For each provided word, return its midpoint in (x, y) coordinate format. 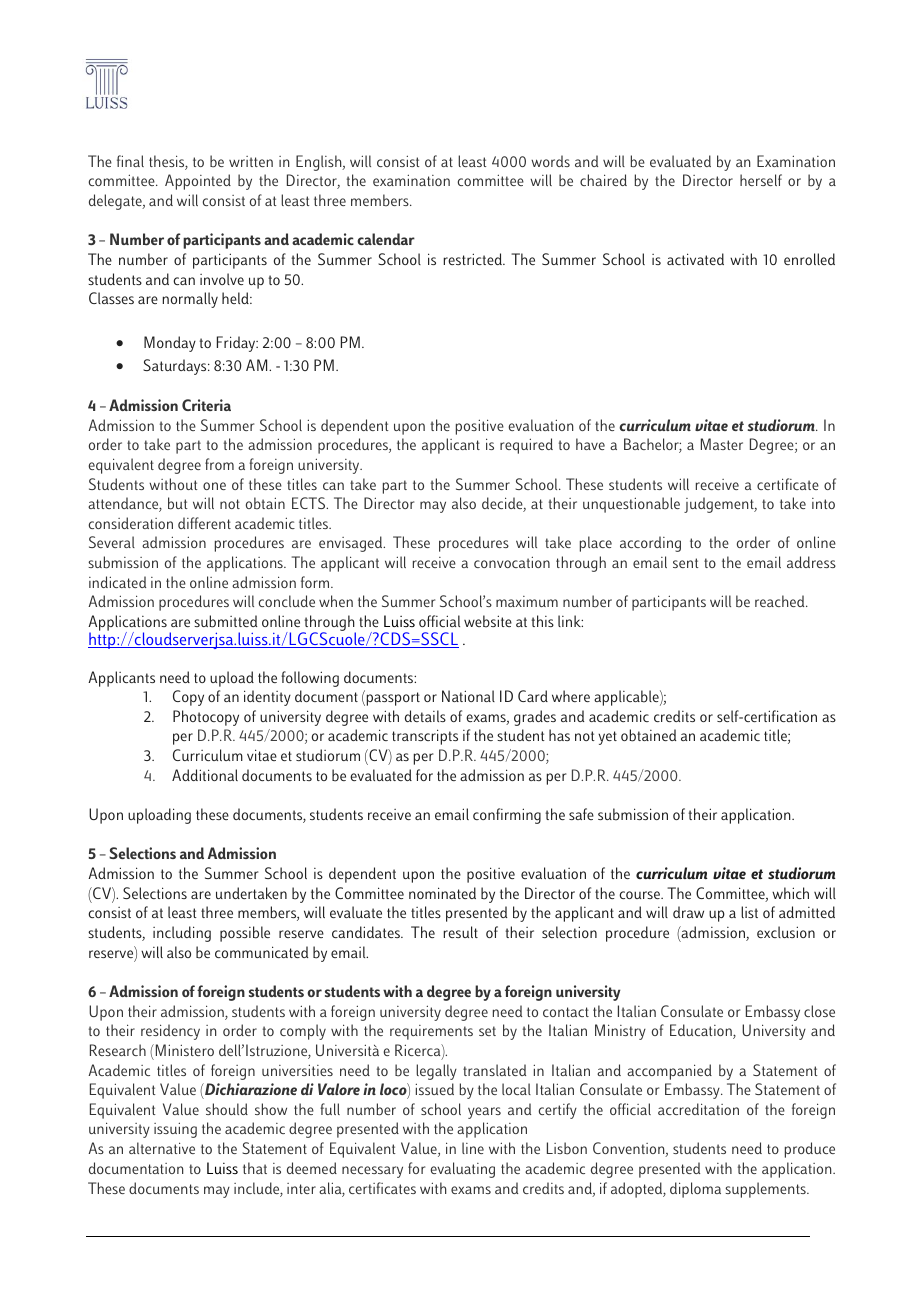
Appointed (198, 182)
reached (781, 601)
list (749, 912)
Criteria (206, 405)
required (526, 446)
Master (722, 444)
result (460, 932)
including (182, 934)
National (468, 696)
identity (267, 698)
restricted (473, 259)
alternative (162, 1148)
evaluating (462, 1170)
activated (695, 259)
